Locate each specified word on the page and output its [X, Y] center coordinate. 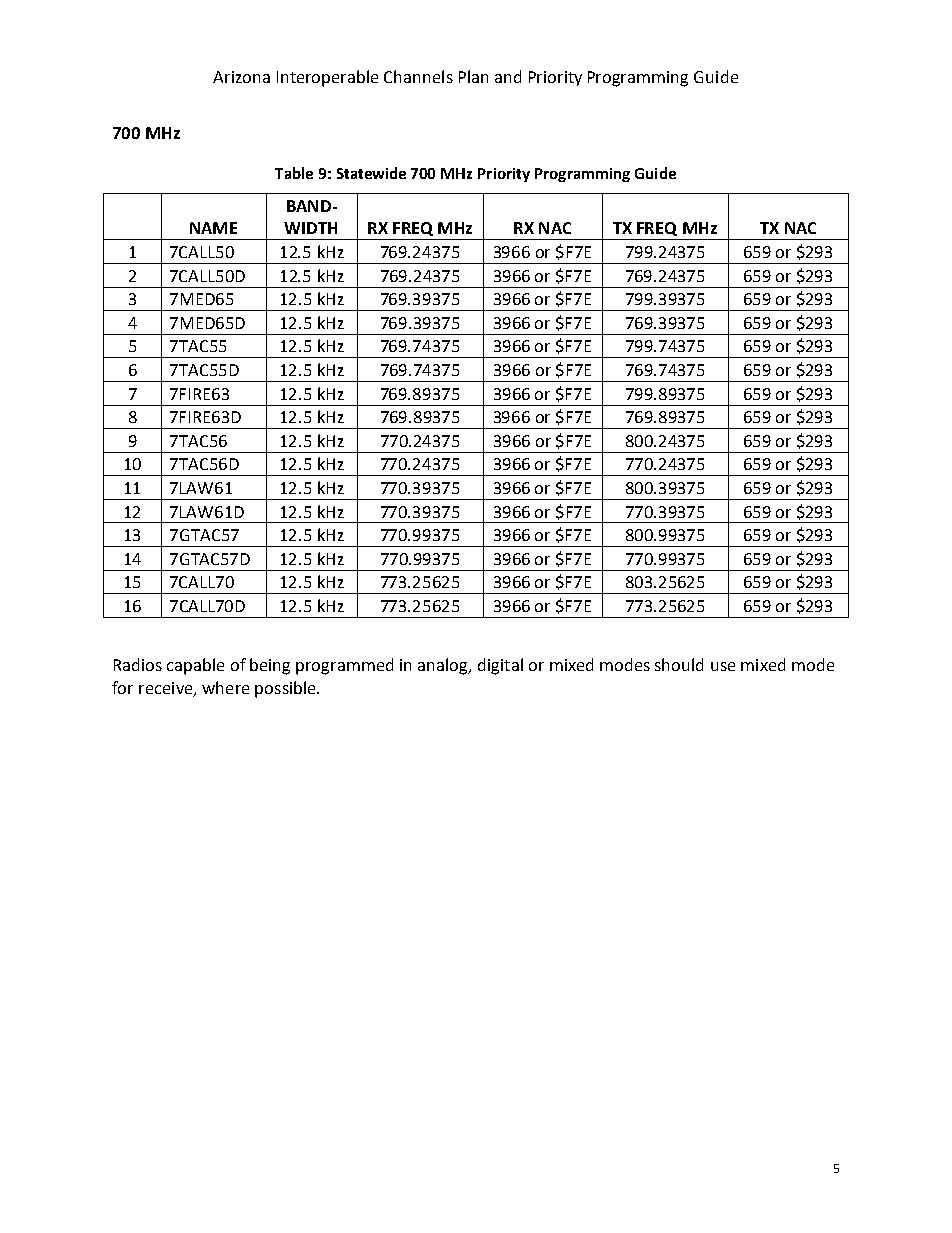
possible [286, 689]
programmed [344, 666]
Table [294, 173]
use [723, 666]
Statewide [371, 173]
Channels [418, 76]
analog [444, 666]
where [225, 687]
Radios [138, 664]
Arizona [241, 77]
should [679, 664]
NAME [213, 228]
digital [500, 666]
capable [195, 666]
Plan [473, 76]
